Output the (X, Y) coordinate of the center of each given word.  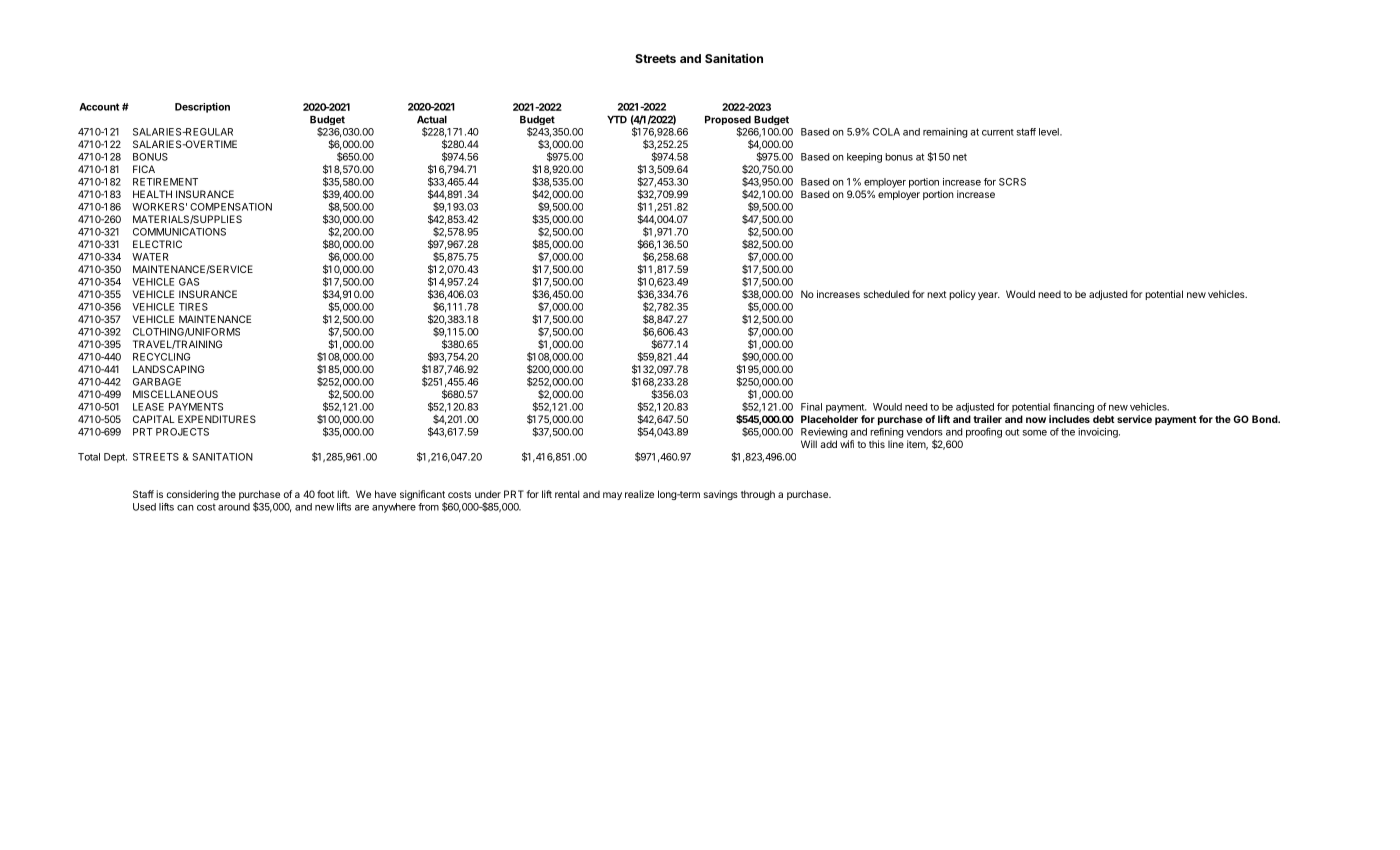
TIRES (193, 307)
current (998, 132)
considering (193, 495)
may (612, 496)
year (989, 296)
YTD (617, 120)
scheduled (886, 294)
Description (202, 107)
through (758, 495)
